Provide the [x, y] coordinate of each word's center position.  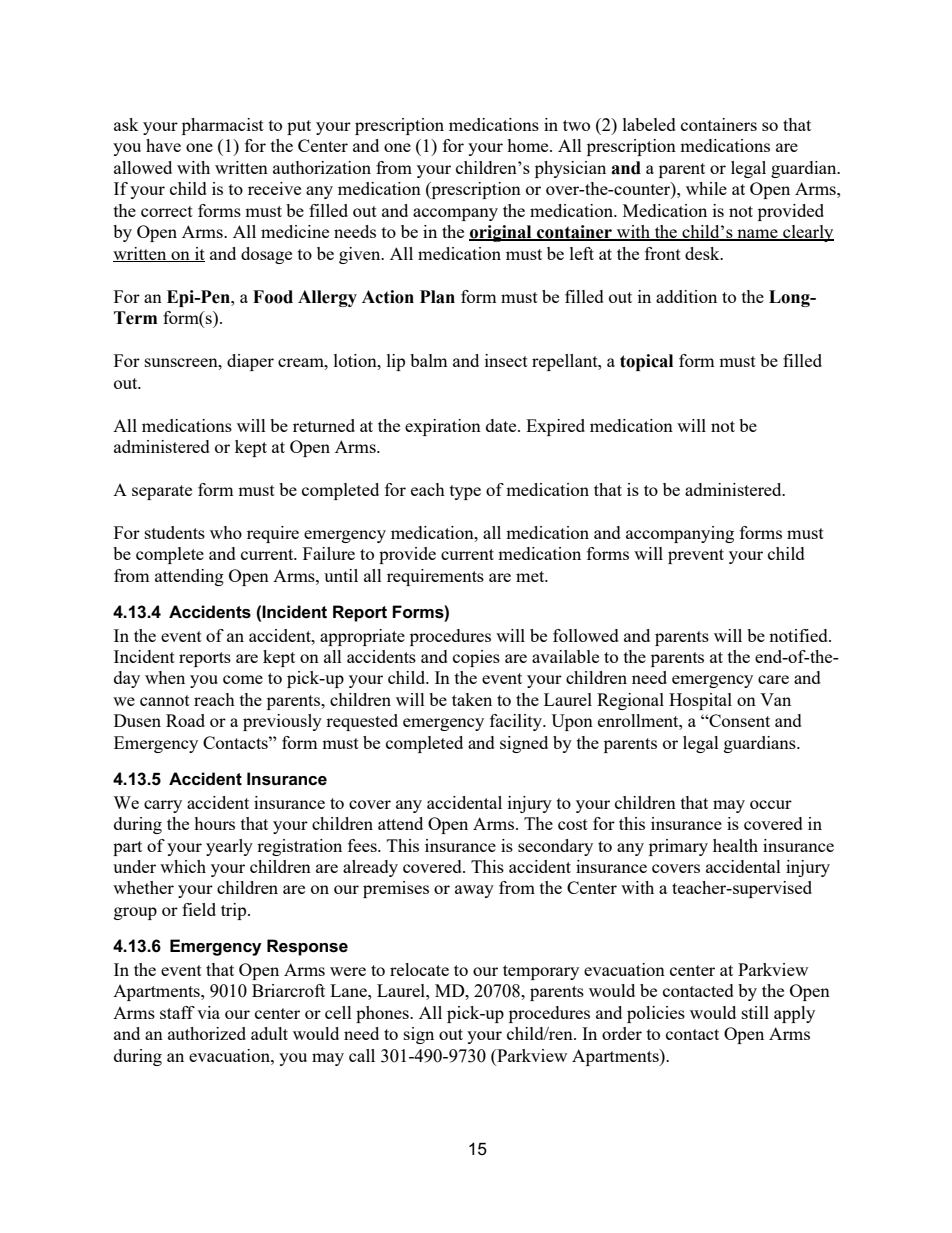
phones [383, 1014]
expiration [443, 427]
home [529, 145]
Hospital [700, 701]
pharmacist [223, 126]
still [755, 1012]
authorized [207, 1033]
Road [185, 720]
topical [646, 362]
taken [472, 699]
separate [162, 492]
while [706, 188]
